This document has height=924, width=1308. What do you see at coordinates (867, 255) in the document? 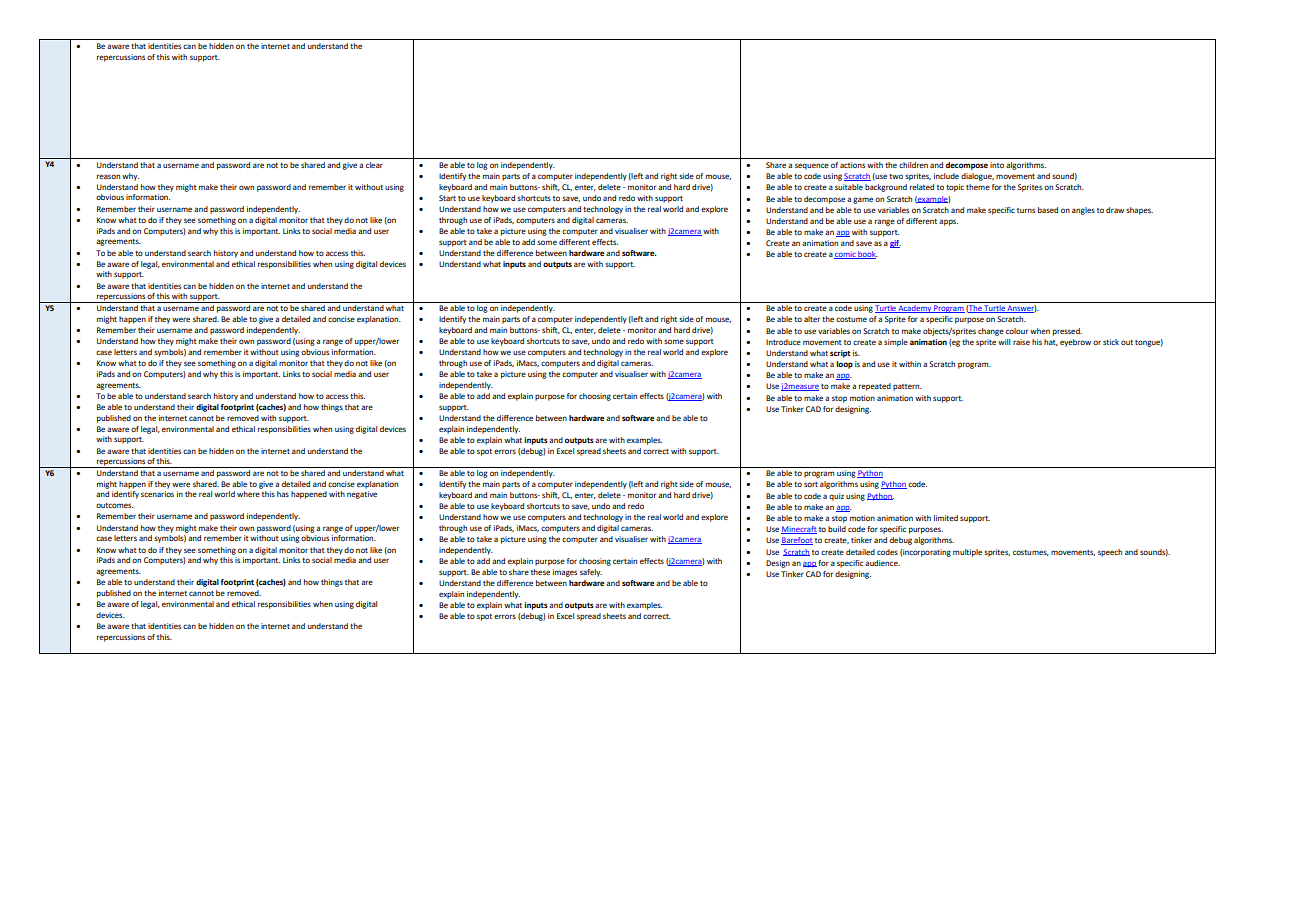
I see `book` at bounding box center [867, 255].
